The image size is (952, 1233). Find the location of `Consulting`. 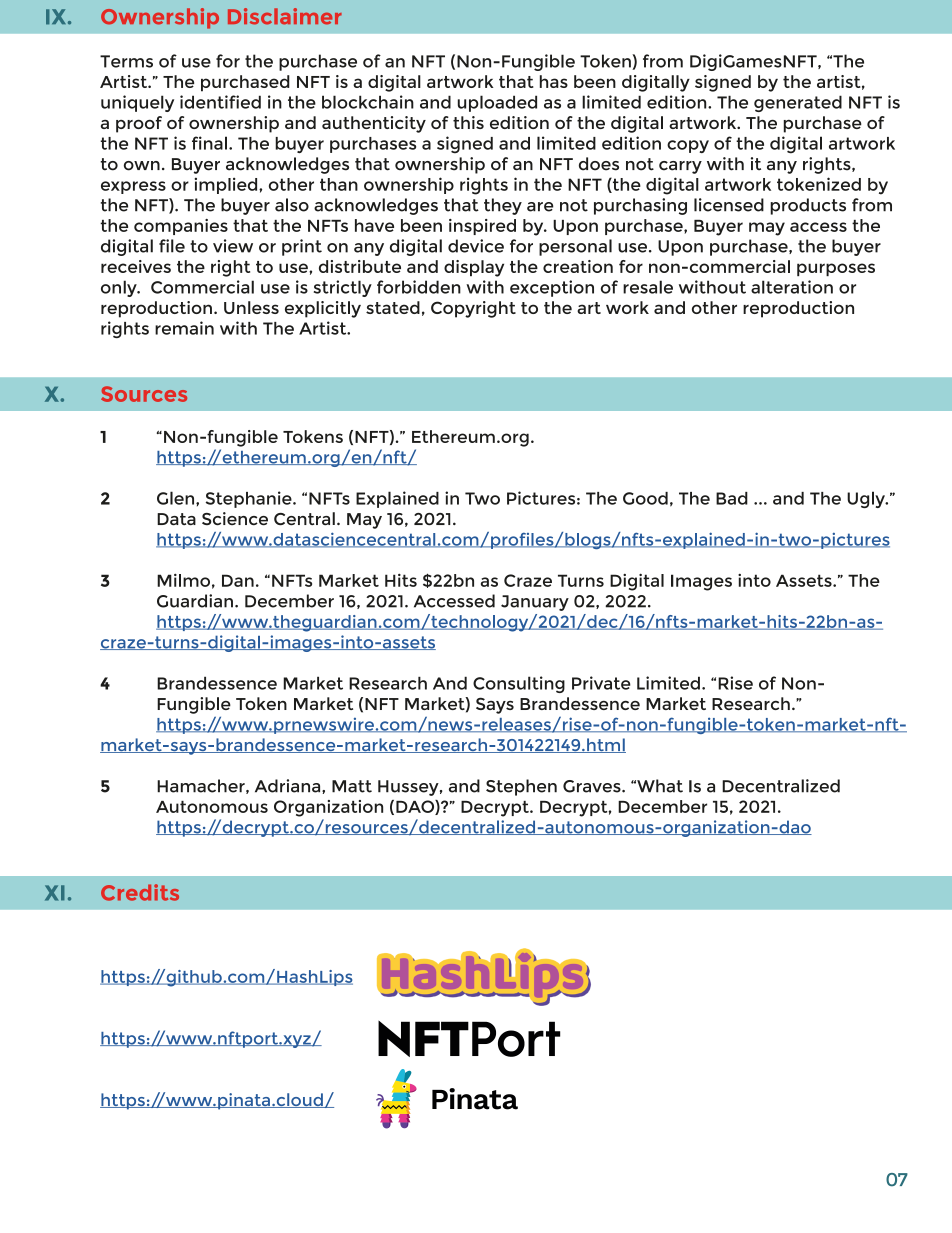

Consulting is located at coordinates (519, 684).
